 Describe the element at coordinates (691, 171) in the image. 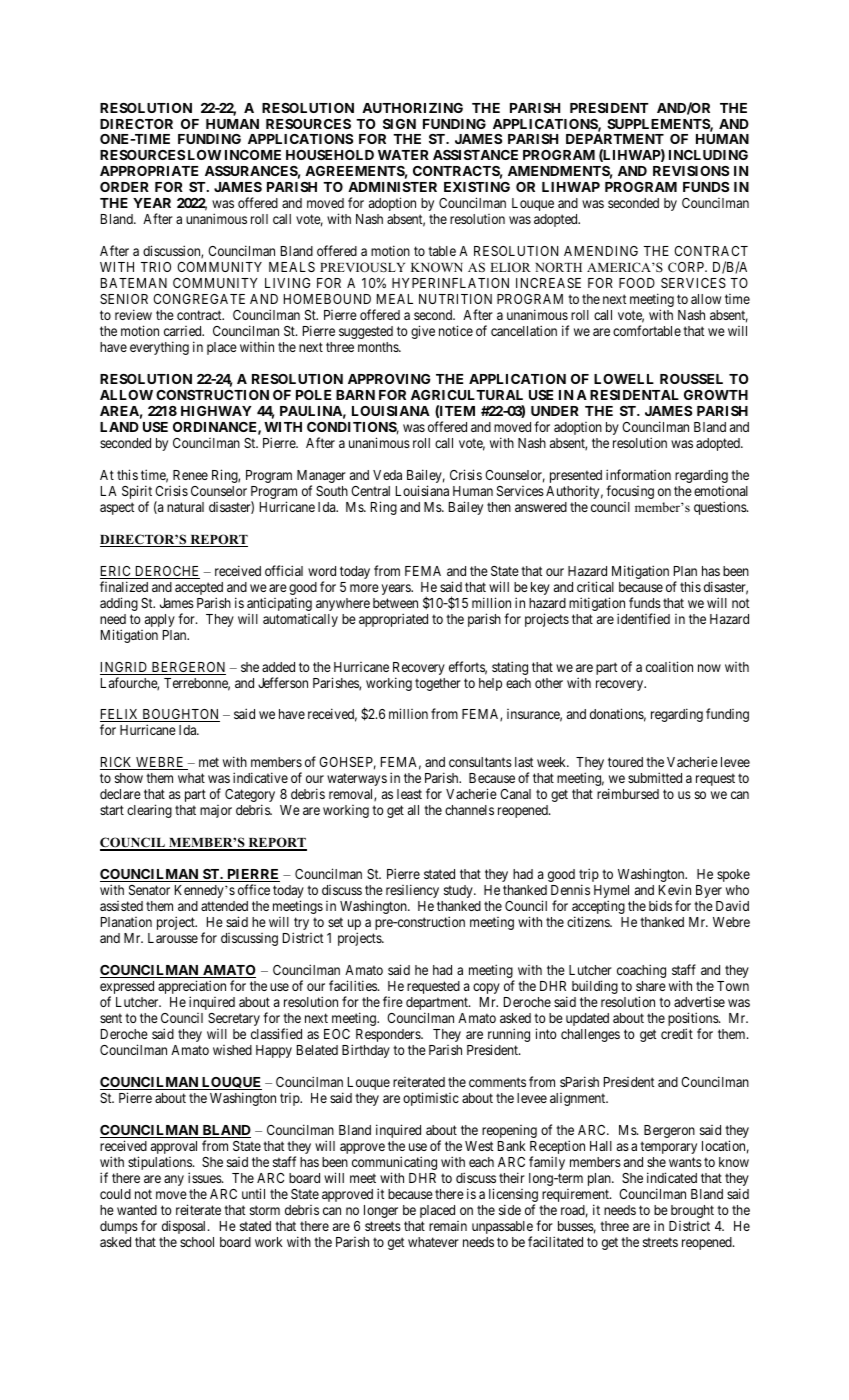

I see `REVISIONS` at that location.
